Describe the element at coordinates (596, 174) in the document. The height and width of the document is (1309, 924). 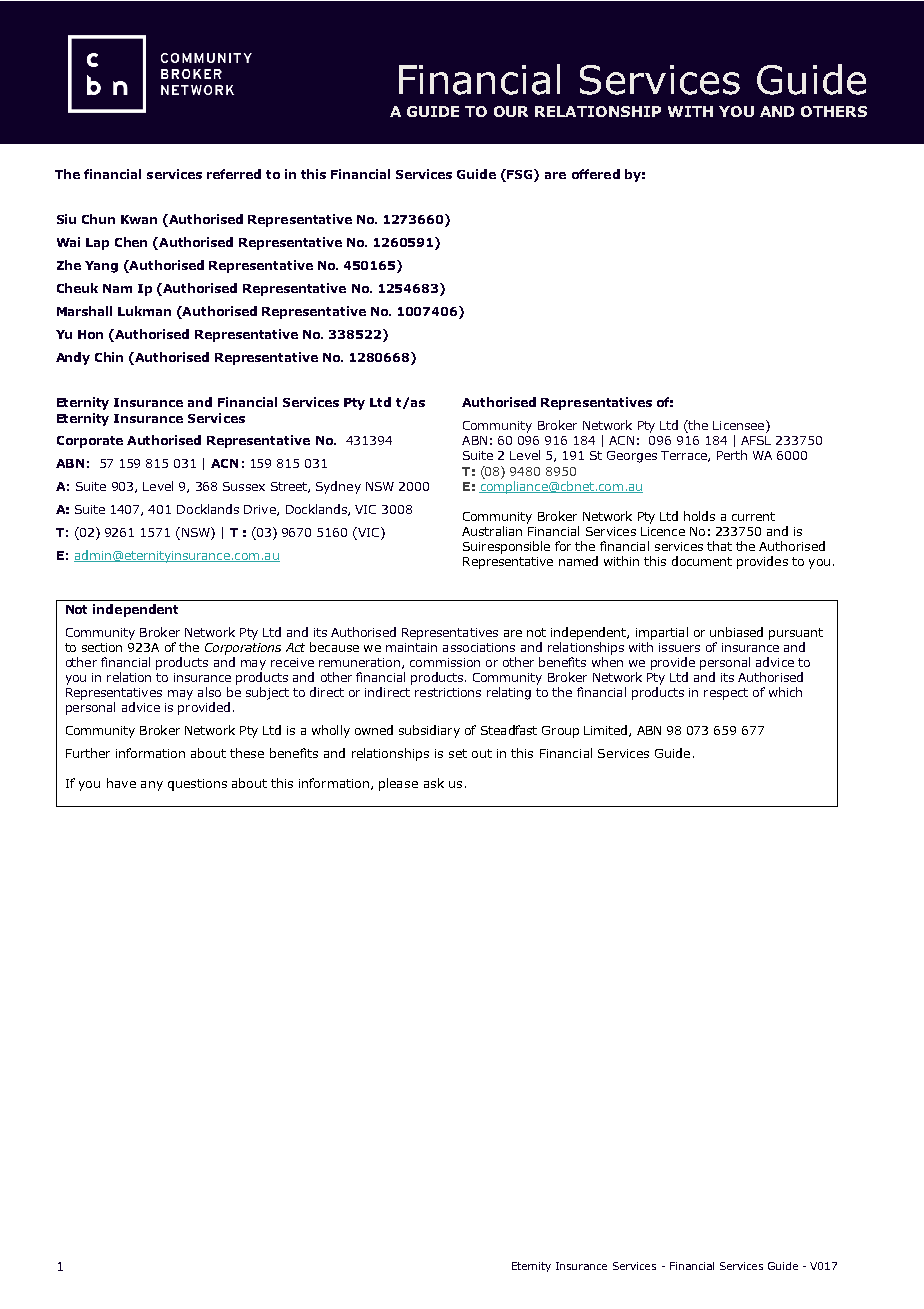
I see `offered` at that location.
